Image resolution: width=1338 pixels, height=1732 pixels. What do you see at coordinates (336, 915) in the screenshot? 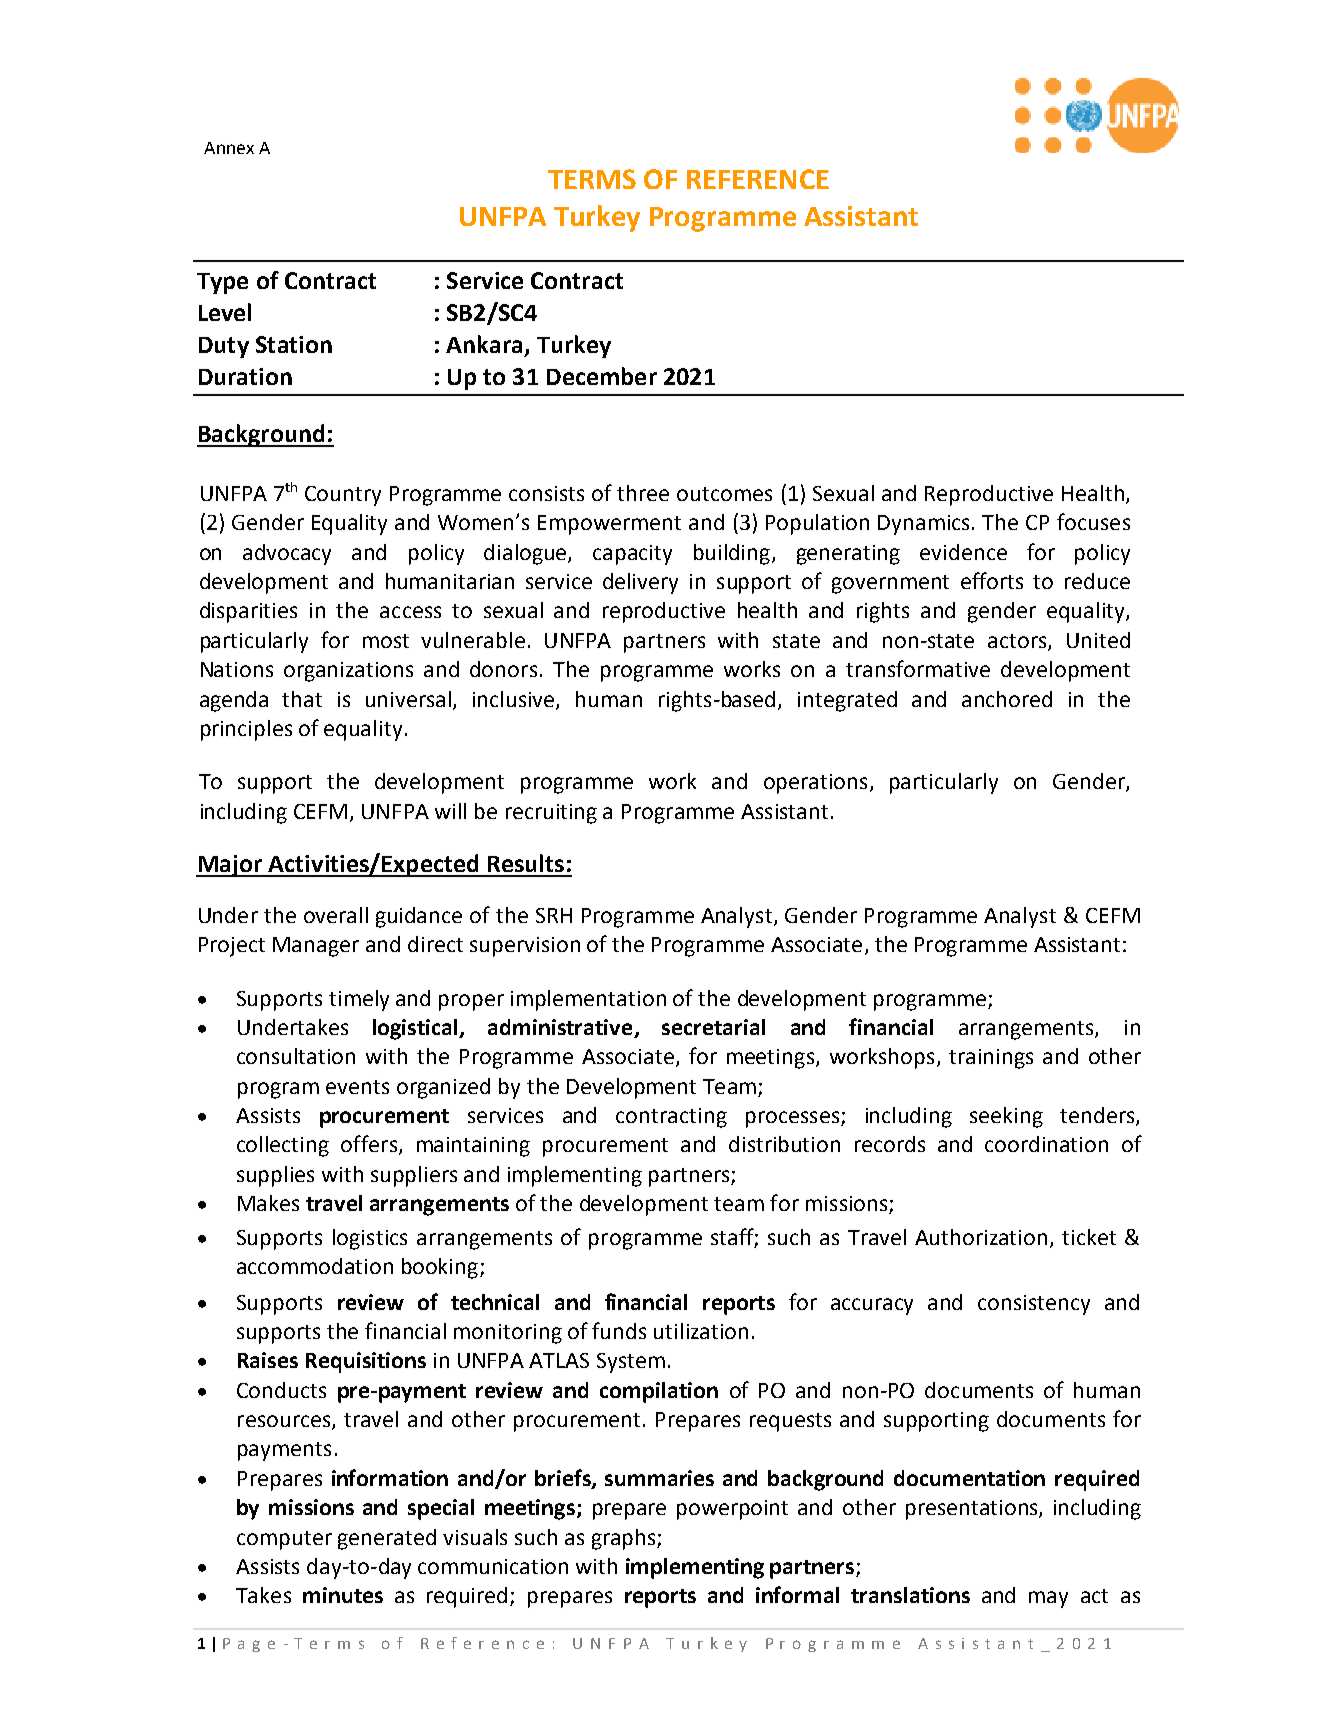
I see `overall` at bounding box center [336, 915].
